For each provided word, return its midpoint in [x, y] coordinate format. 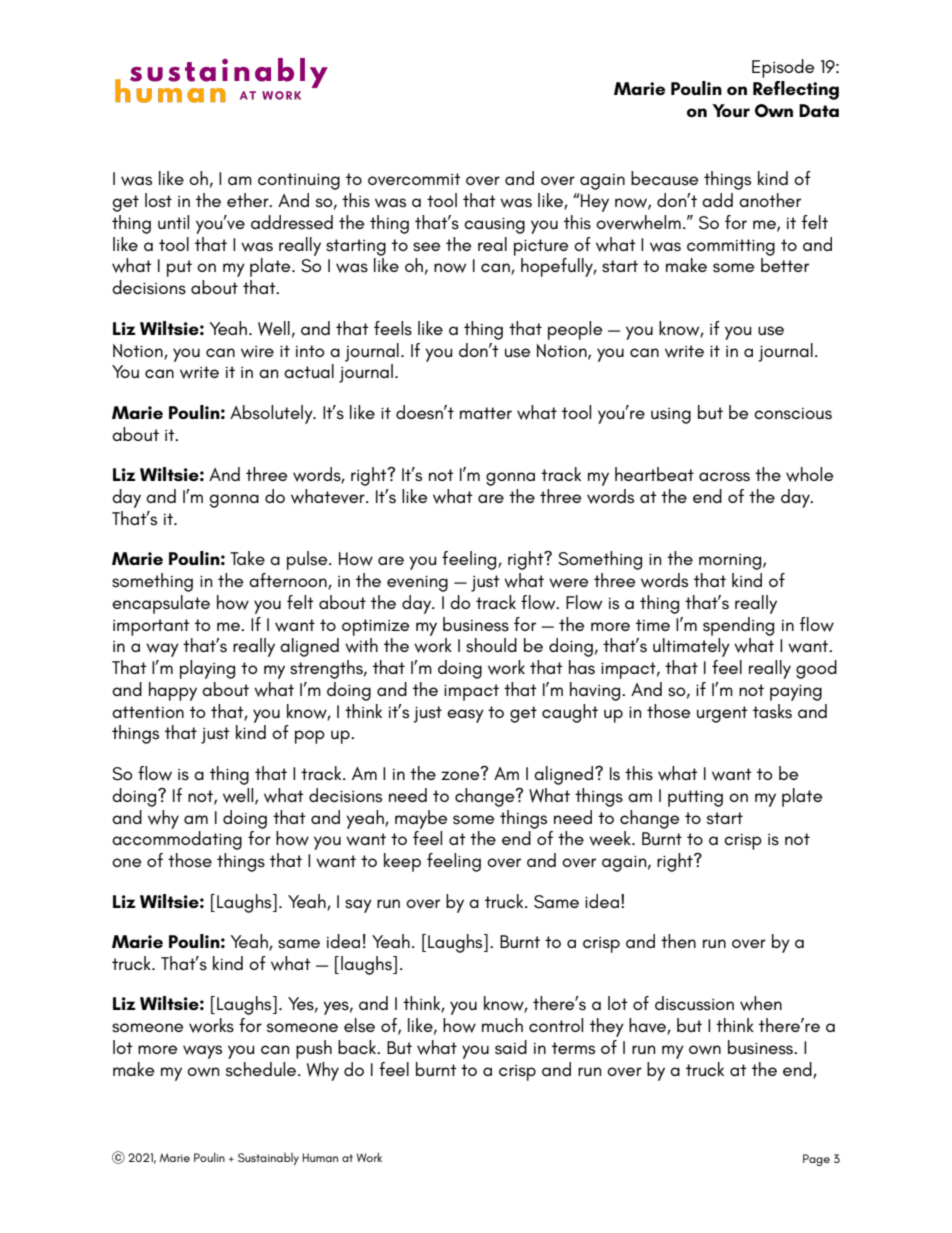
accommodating [177, 840]
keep [402, 862]
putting [695, 798]
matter [486, 413]
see [426, 247]
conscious [793, 414]
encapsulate [161, 604]
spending [738, 626]
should [491, 645]
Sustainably [268, 1159]
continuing [299, 181]
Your [731, 110]
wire [257, 352]
